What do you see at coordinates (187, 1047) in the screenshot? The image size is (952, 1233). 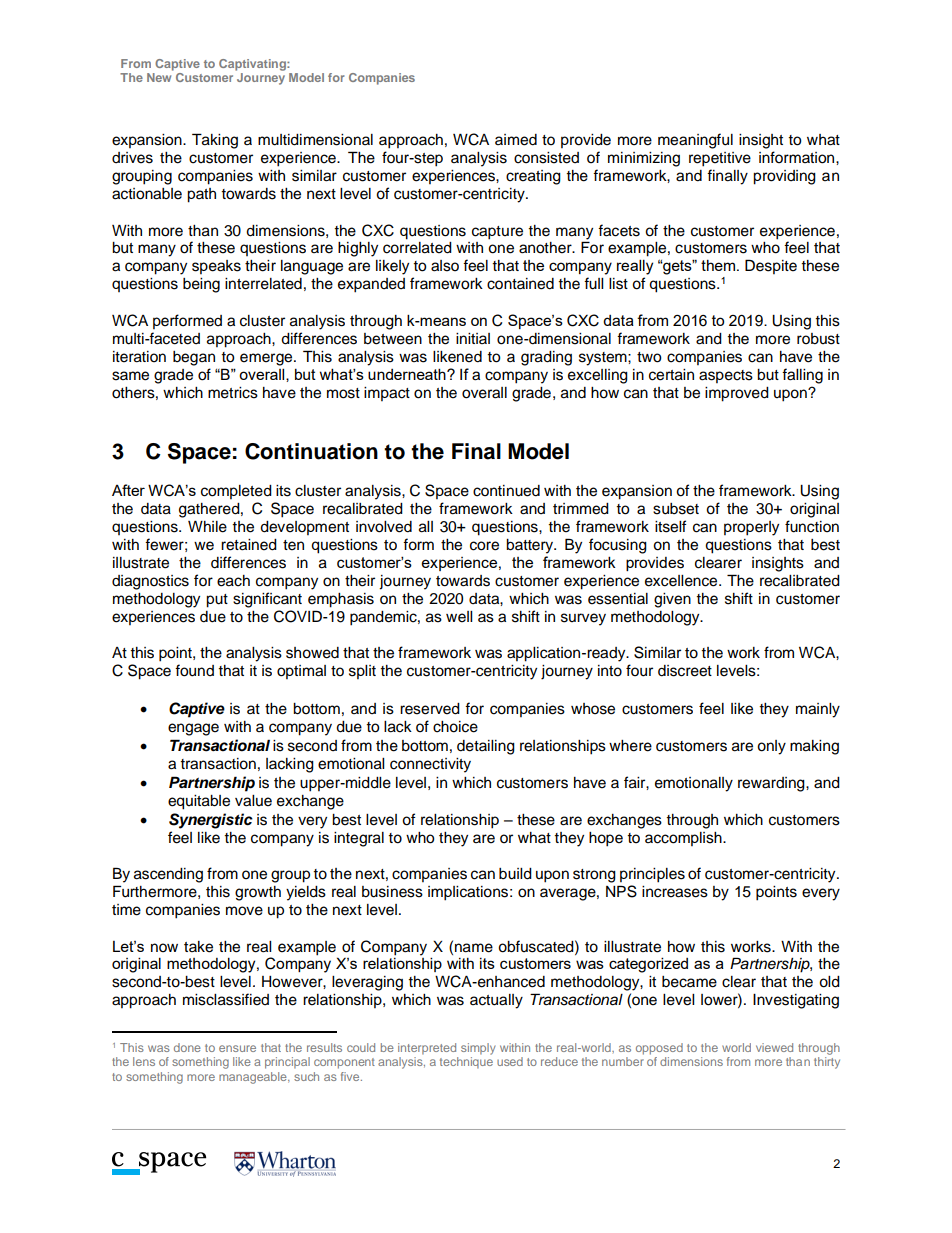 I see `done` at bounding box center [187, 1047].
